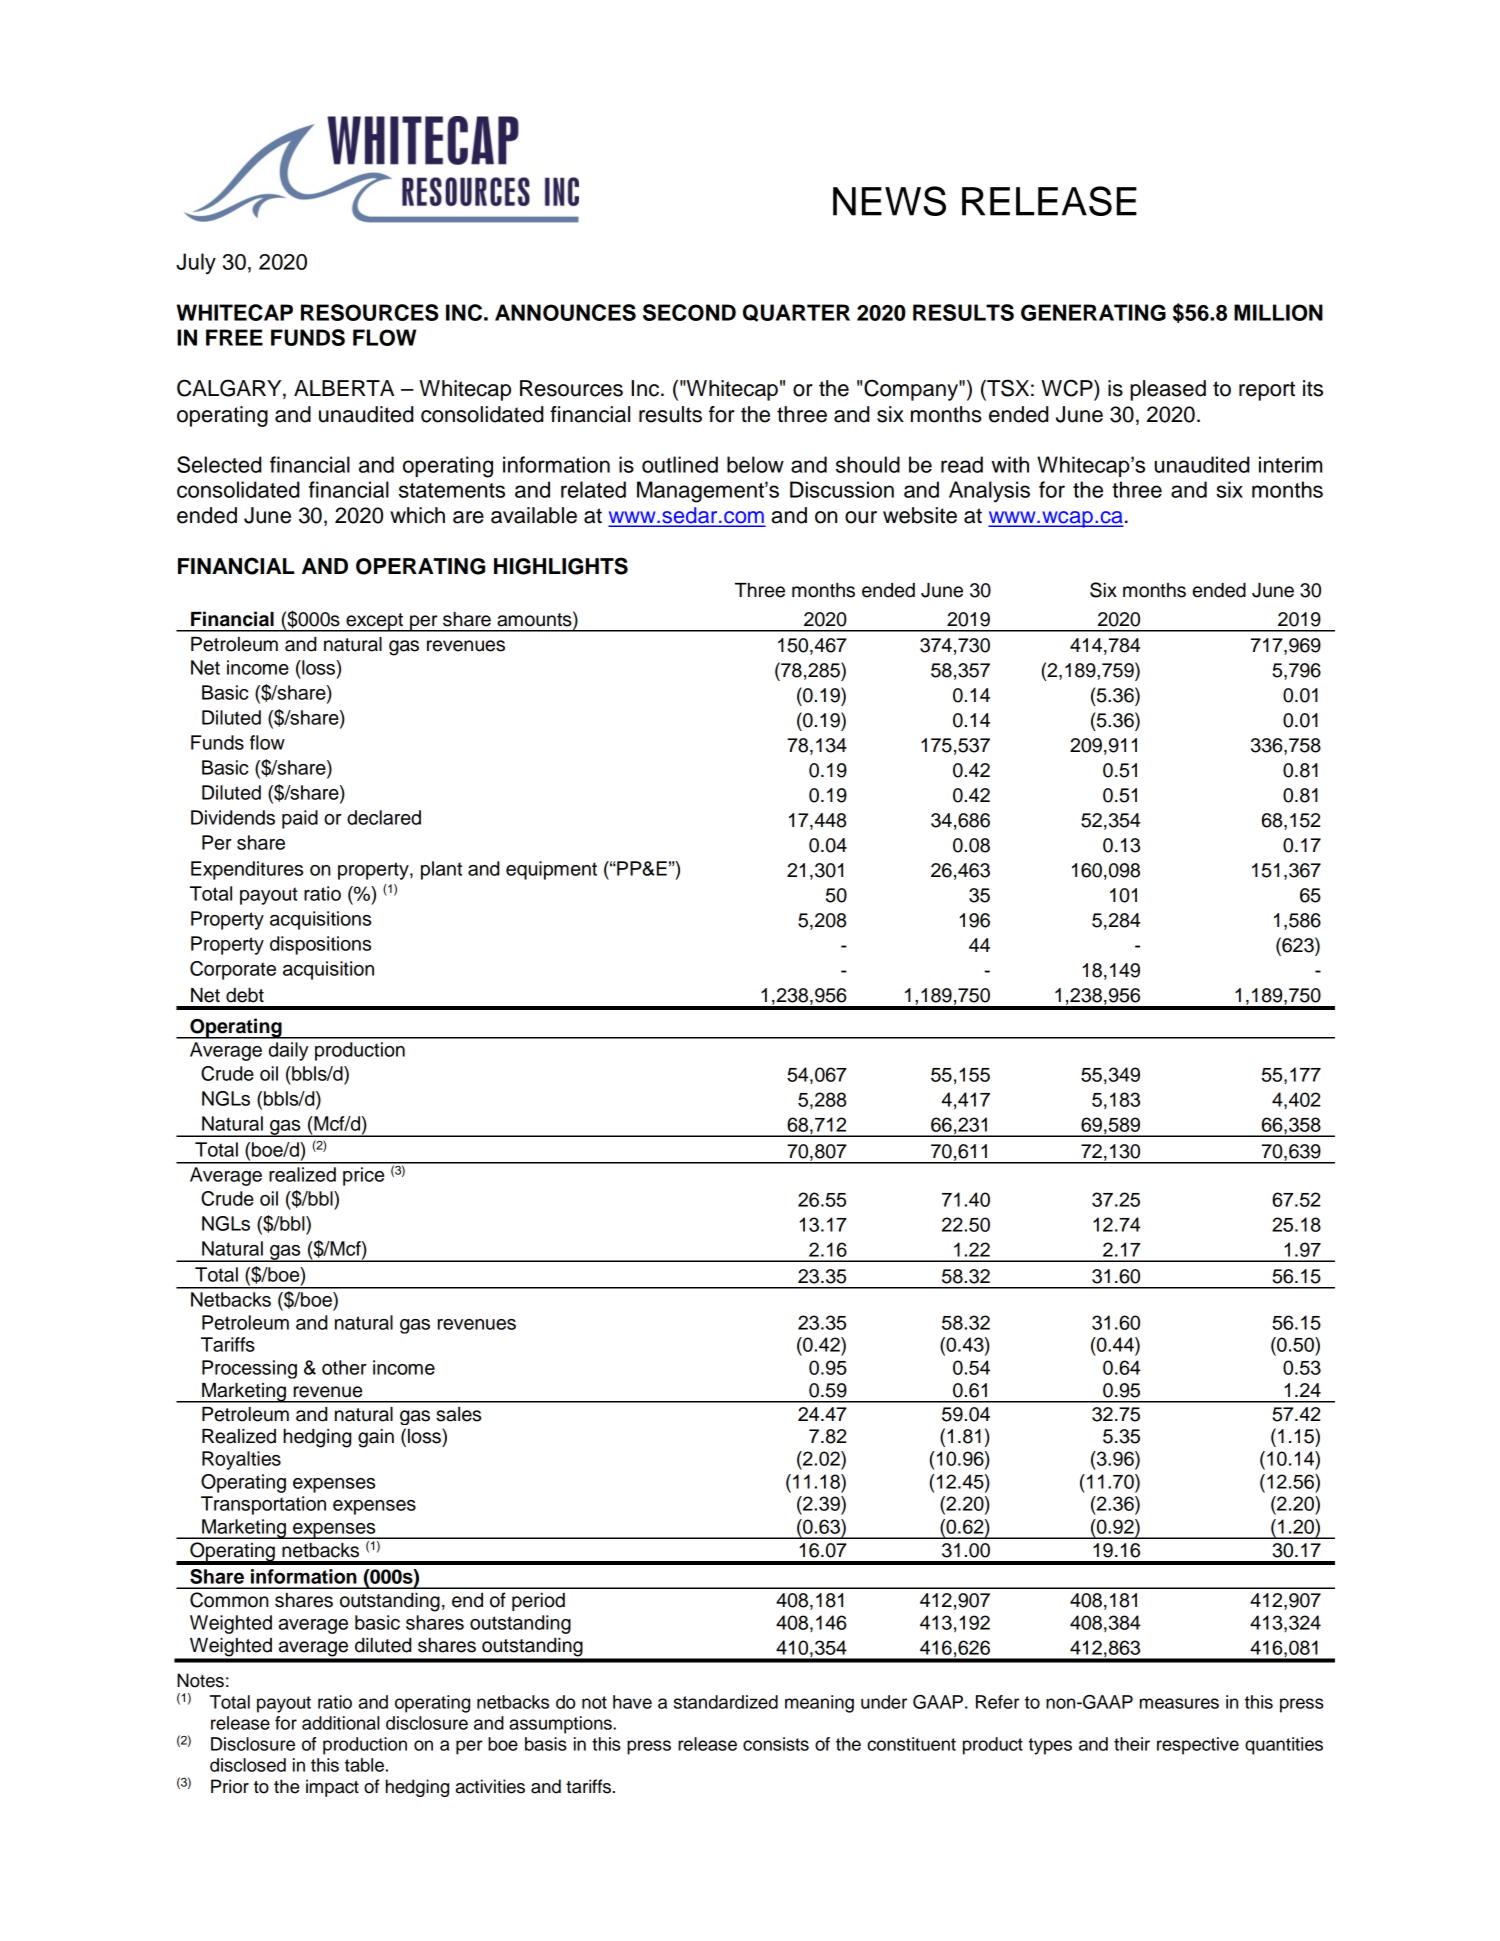 This screenshot has height=1941, width=1500. Describe the element at coordinates (341, 1723) in the screenshot. I see `additional` at that location.
